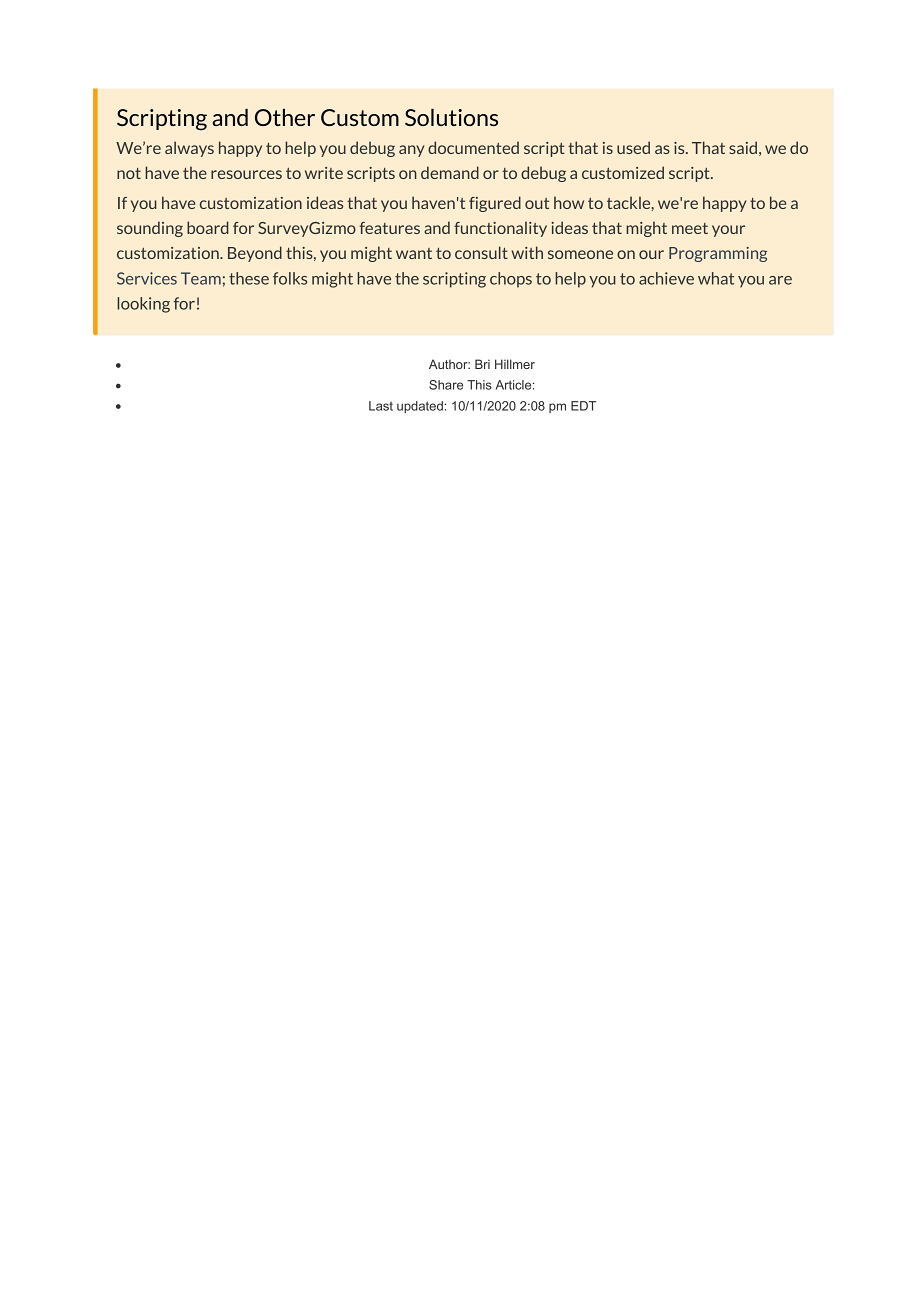  Describe the element at coordinates (389, 228) in the screenshot. I see `features` at that location.
